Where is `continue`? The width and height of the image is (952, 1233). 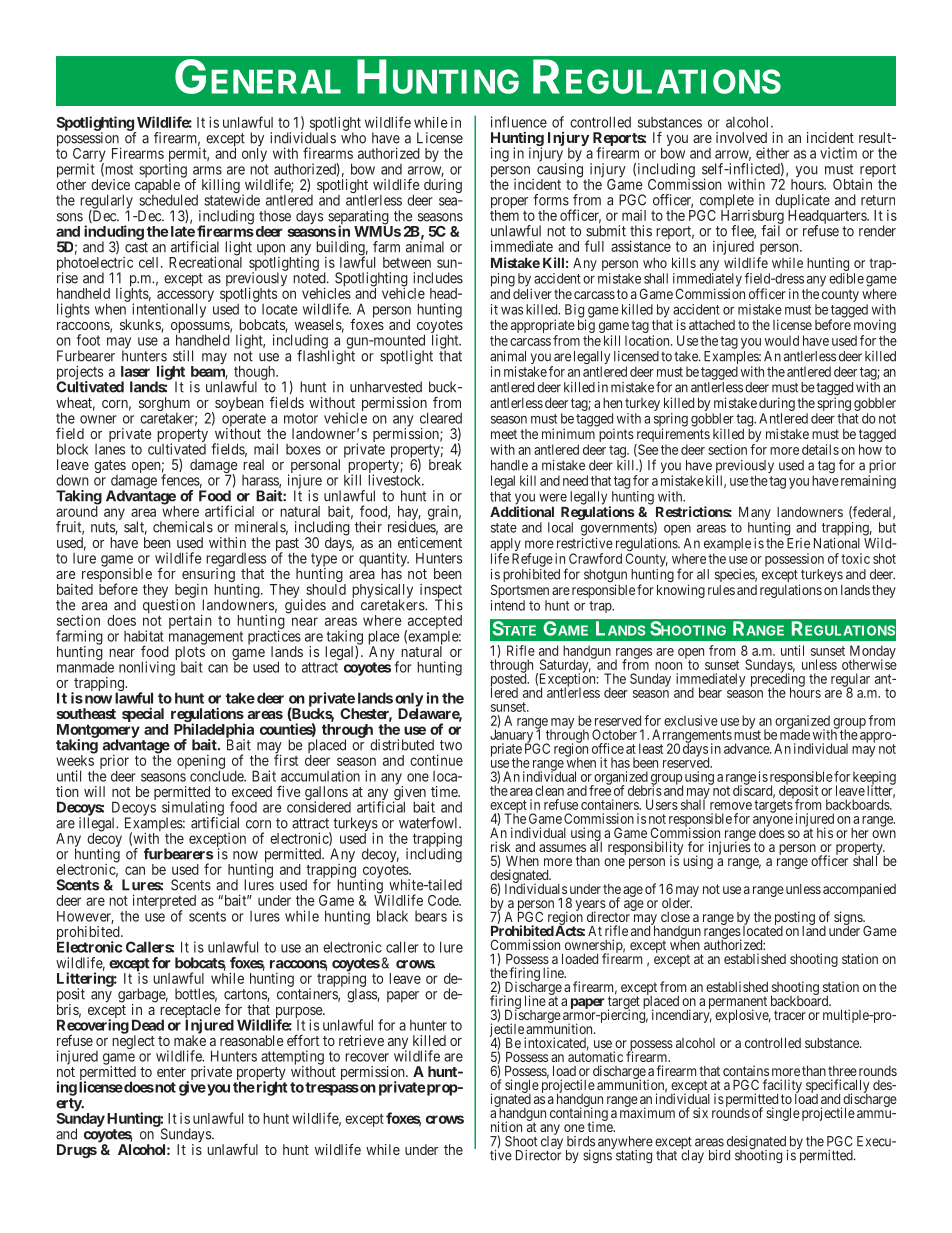
continue is located at coordinates (436, 760).
